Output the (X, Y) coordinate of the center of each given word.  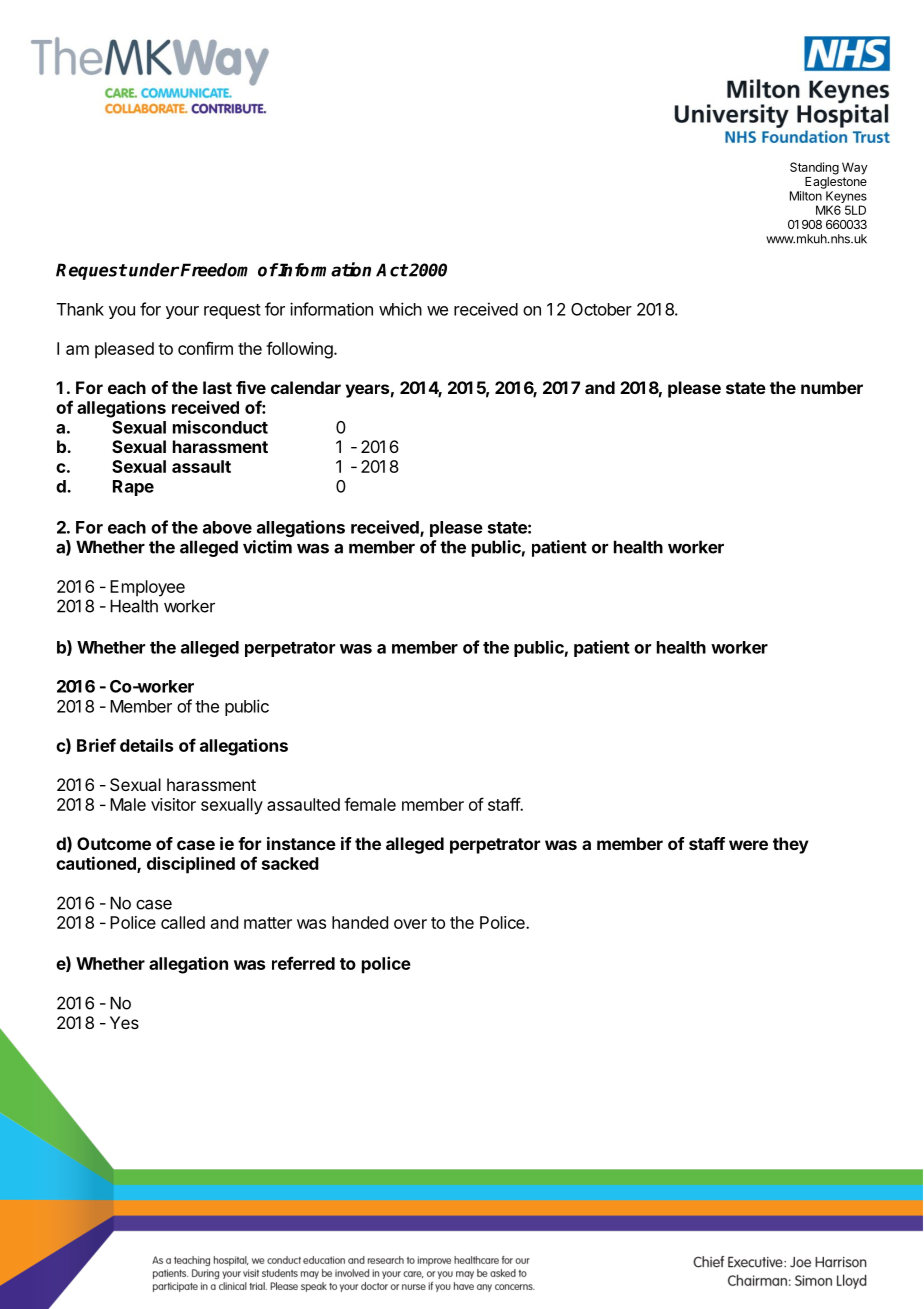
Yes (124, 1022)
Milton (806, 196)
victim (267, 547)
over (410, 924)
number (832, 387)
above (227, 527)
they (791, 845)
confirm (205, 348)
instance (301, 843)
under (154, 270)
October (601, 309)
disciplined (191, 865)
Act (392, 270)
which (400, 309)
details (146, 745)
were (748, 845)
